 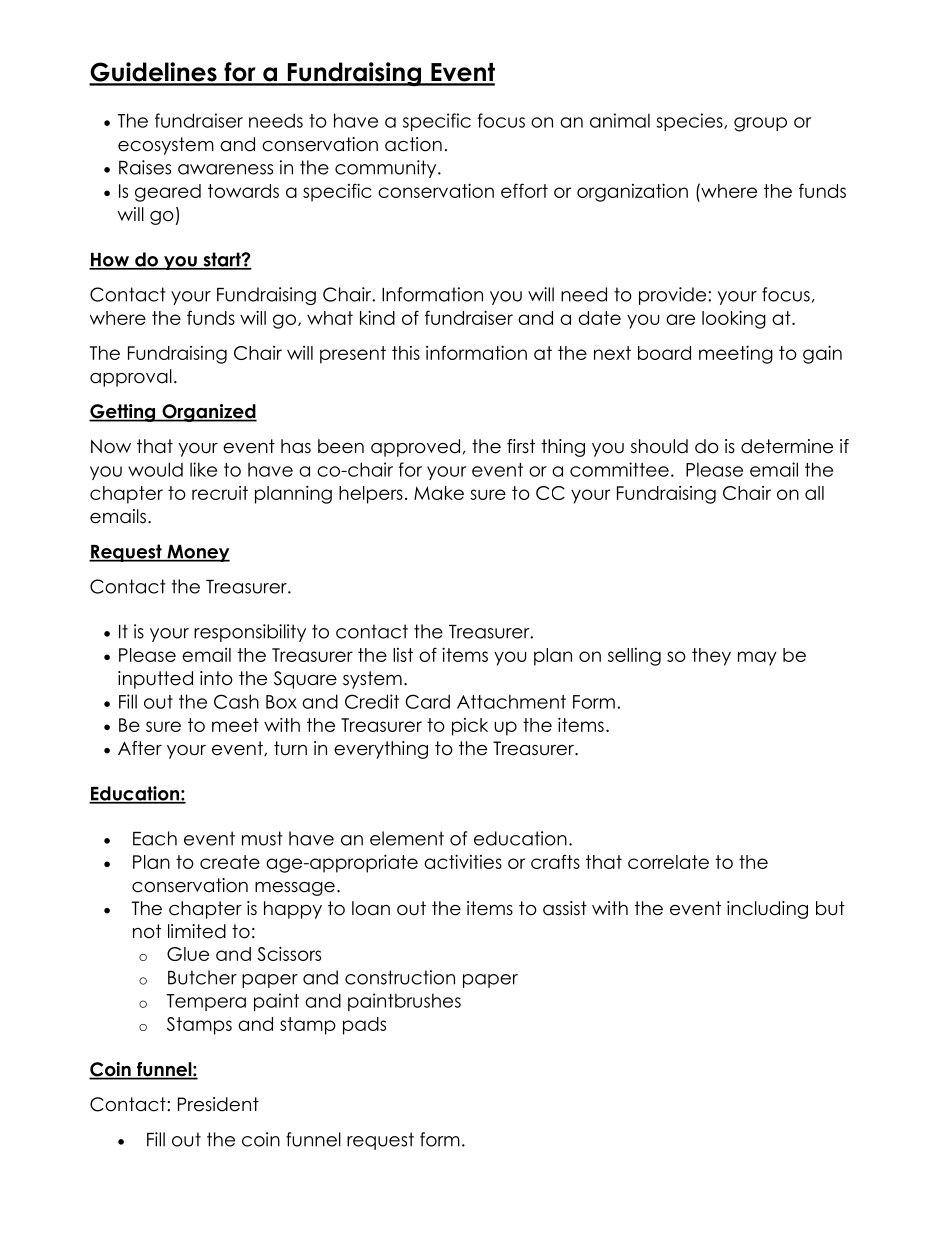 I want to click on group, so click(x=760, y=124).
